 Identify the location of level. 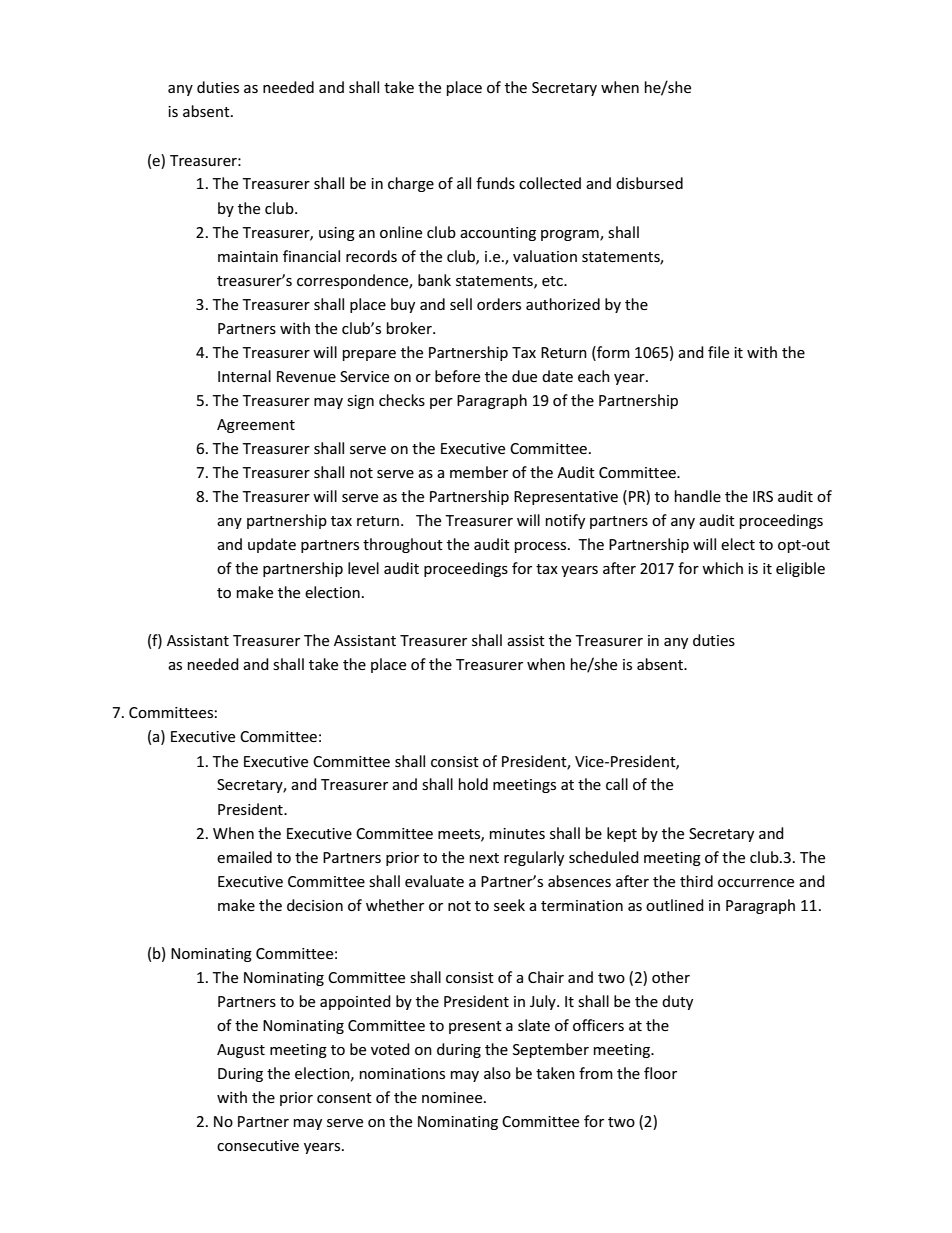
(363, 568).
